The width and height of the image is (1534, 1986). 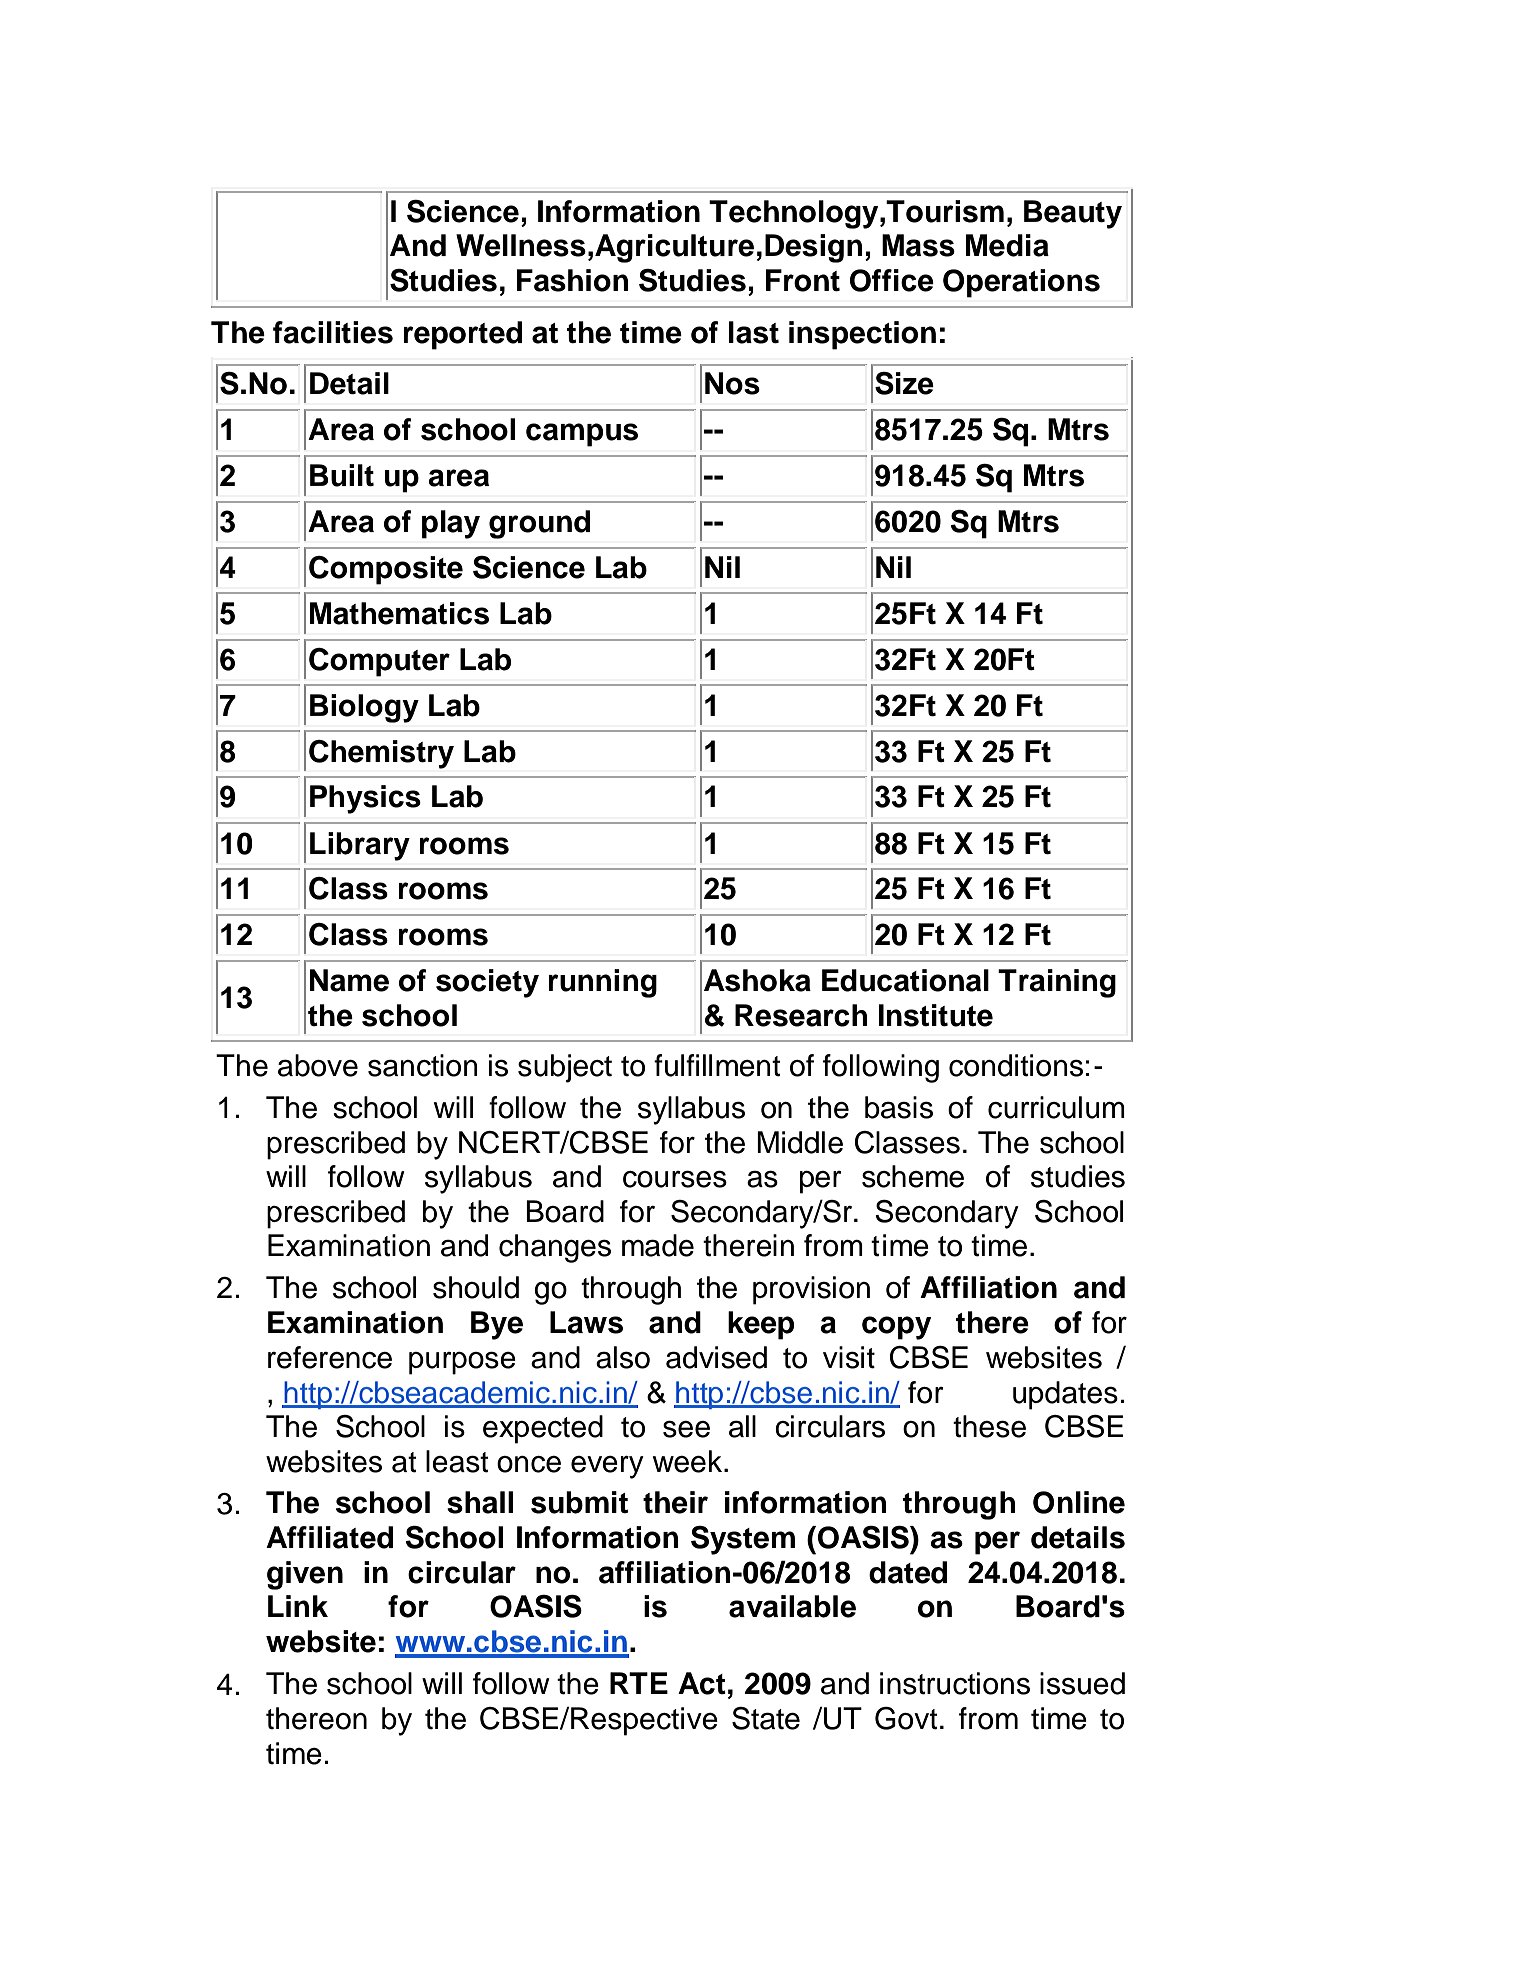 What do you see at coordinates (675, 1179) in the image?
I see `courses` at bounding box center [675, 1179].
